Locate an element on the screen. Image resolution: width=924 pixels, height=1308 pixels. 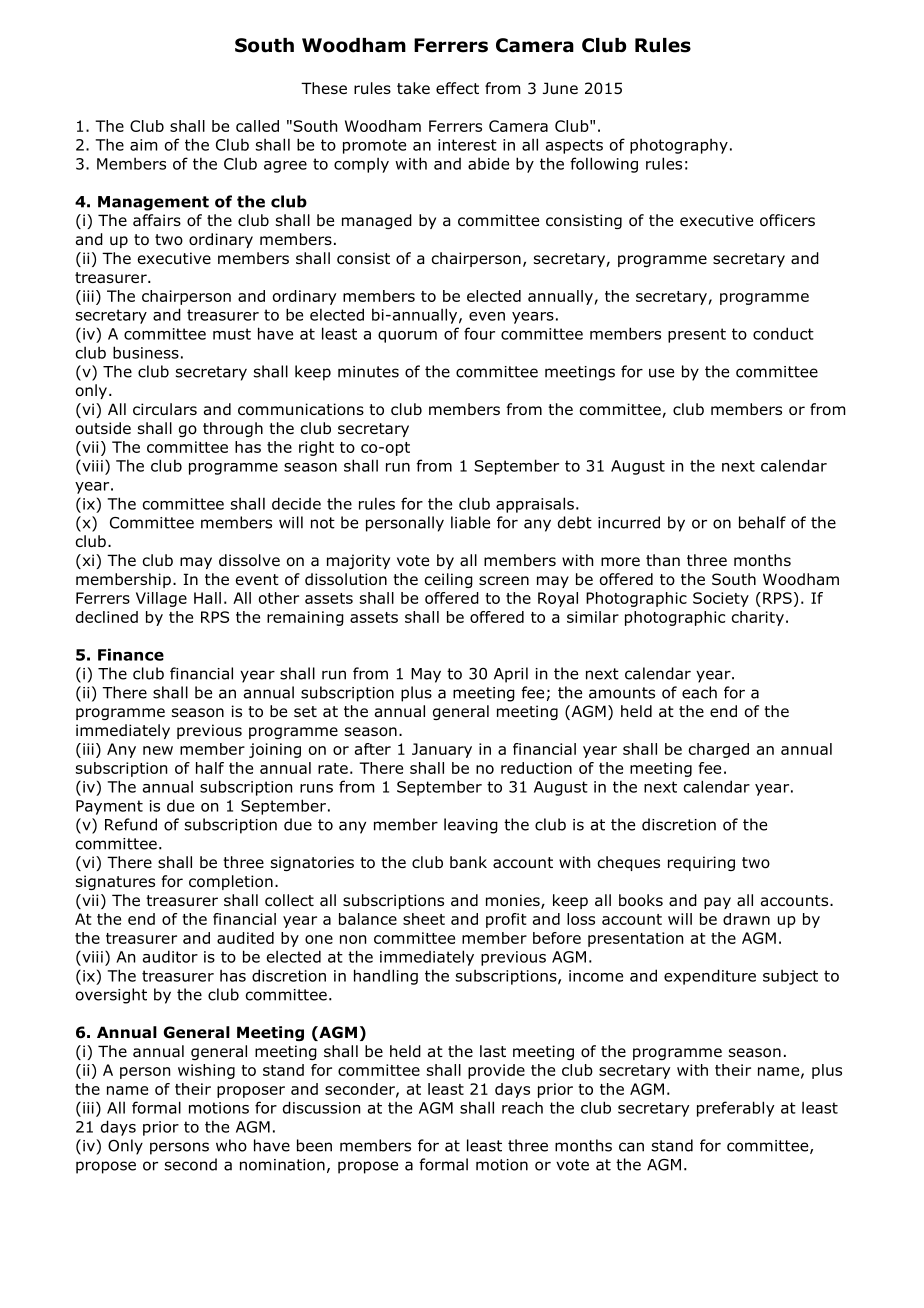
interest is located at coordinates (467, 145).
